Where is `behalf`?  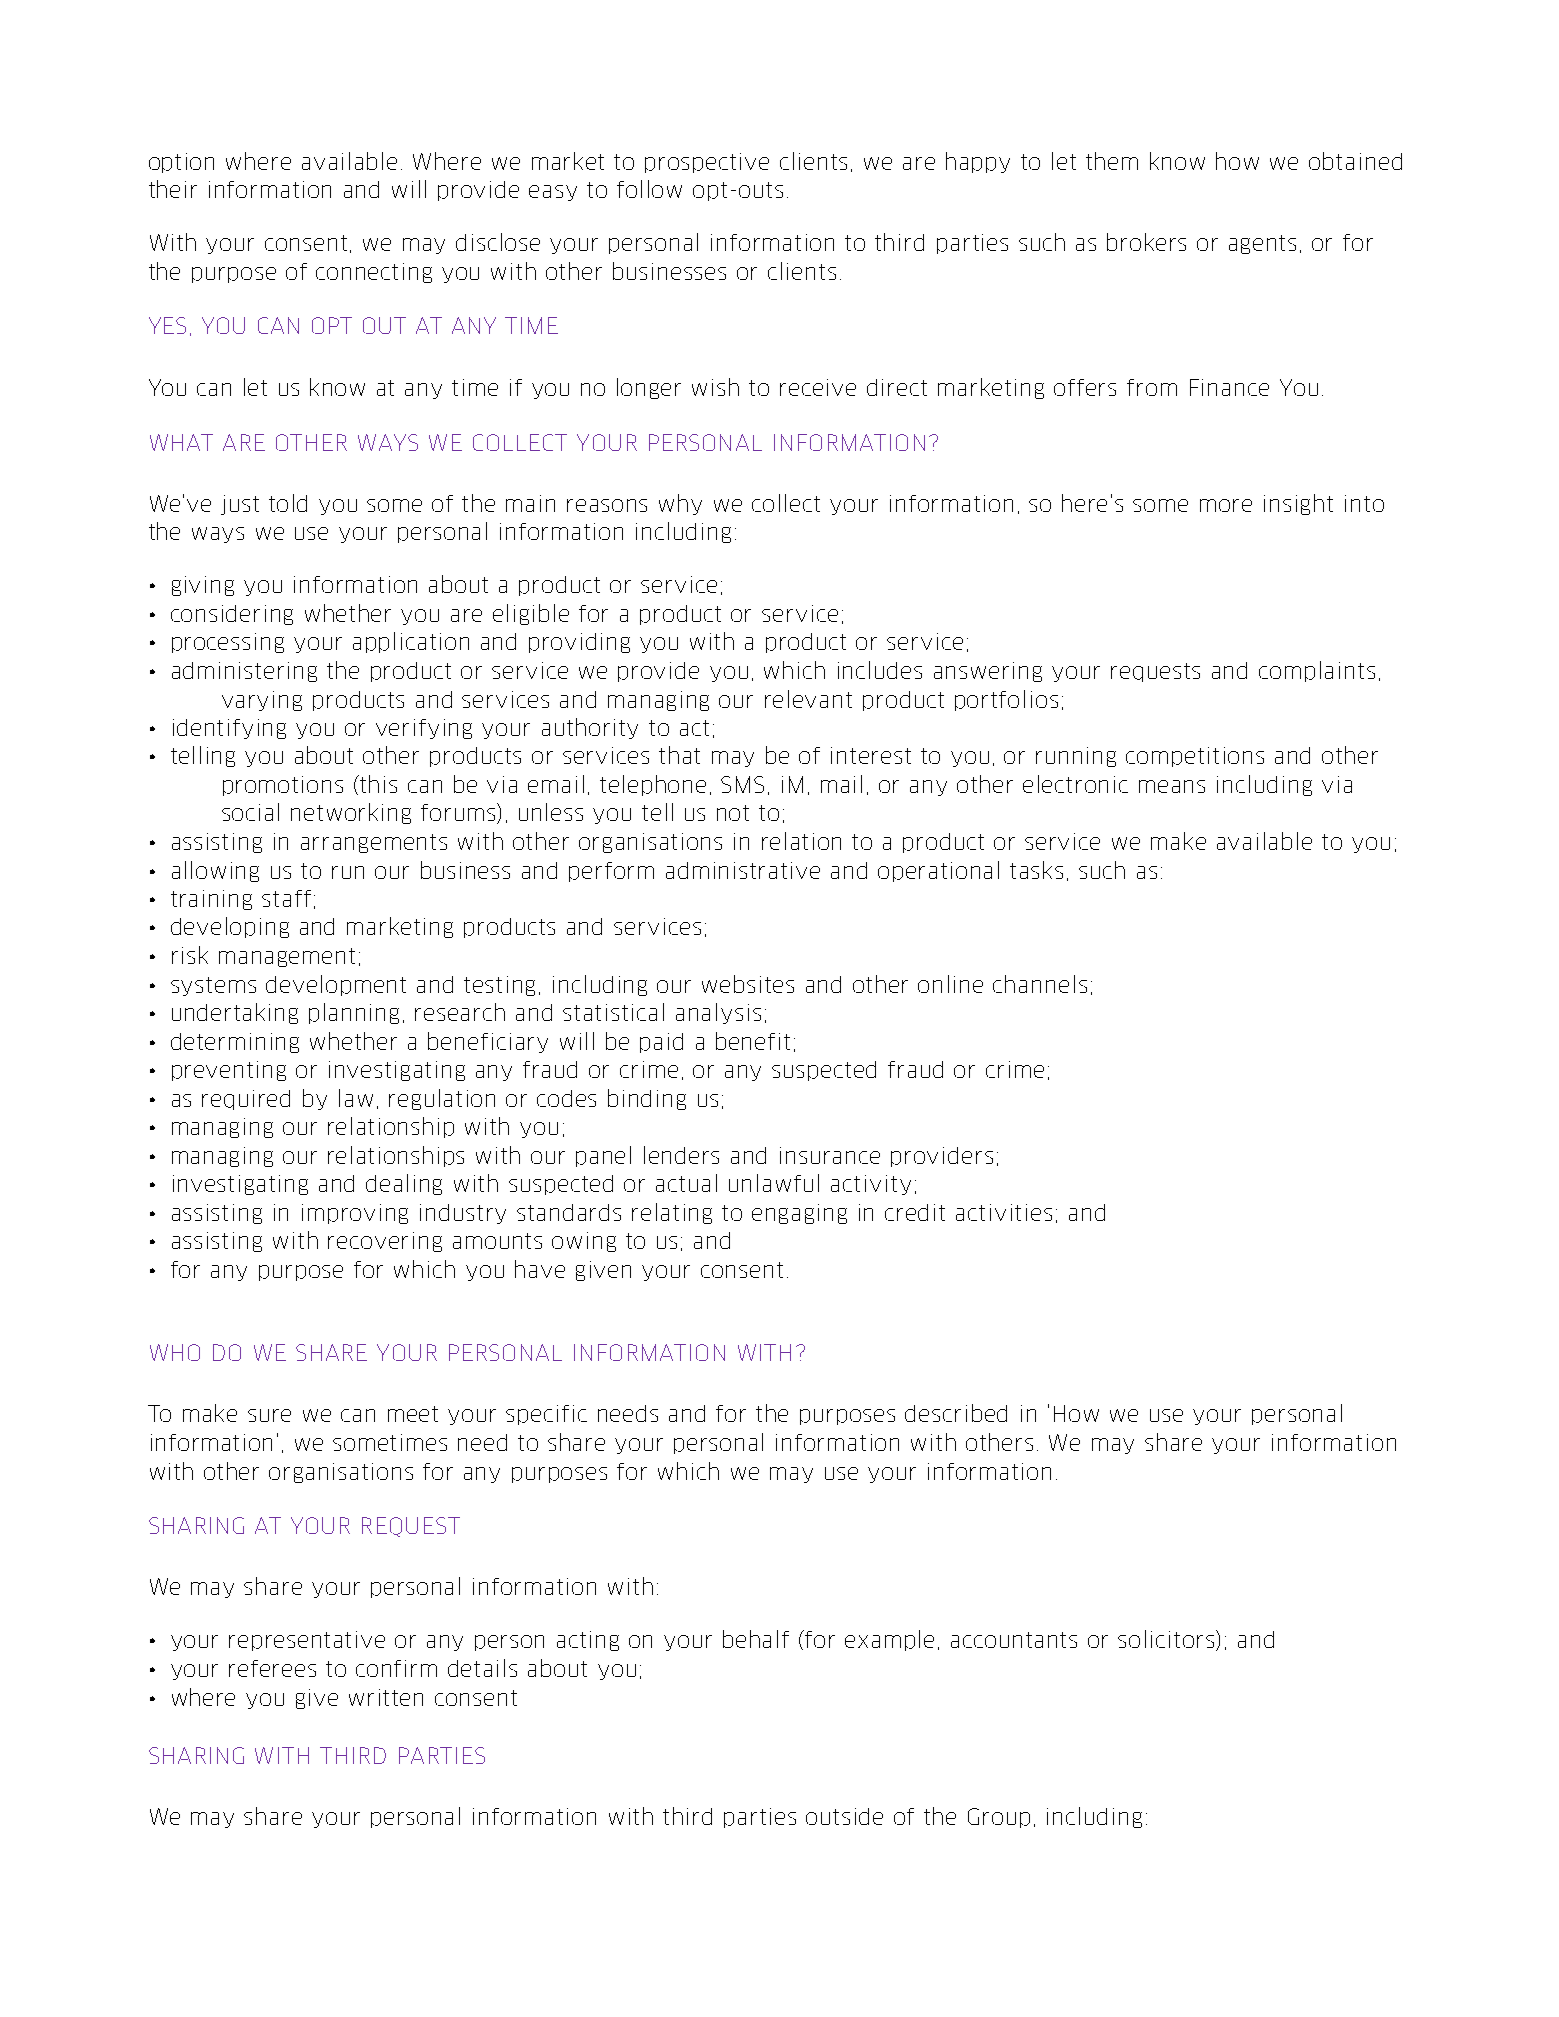 behalf is located at coordinates (756, 1639).
